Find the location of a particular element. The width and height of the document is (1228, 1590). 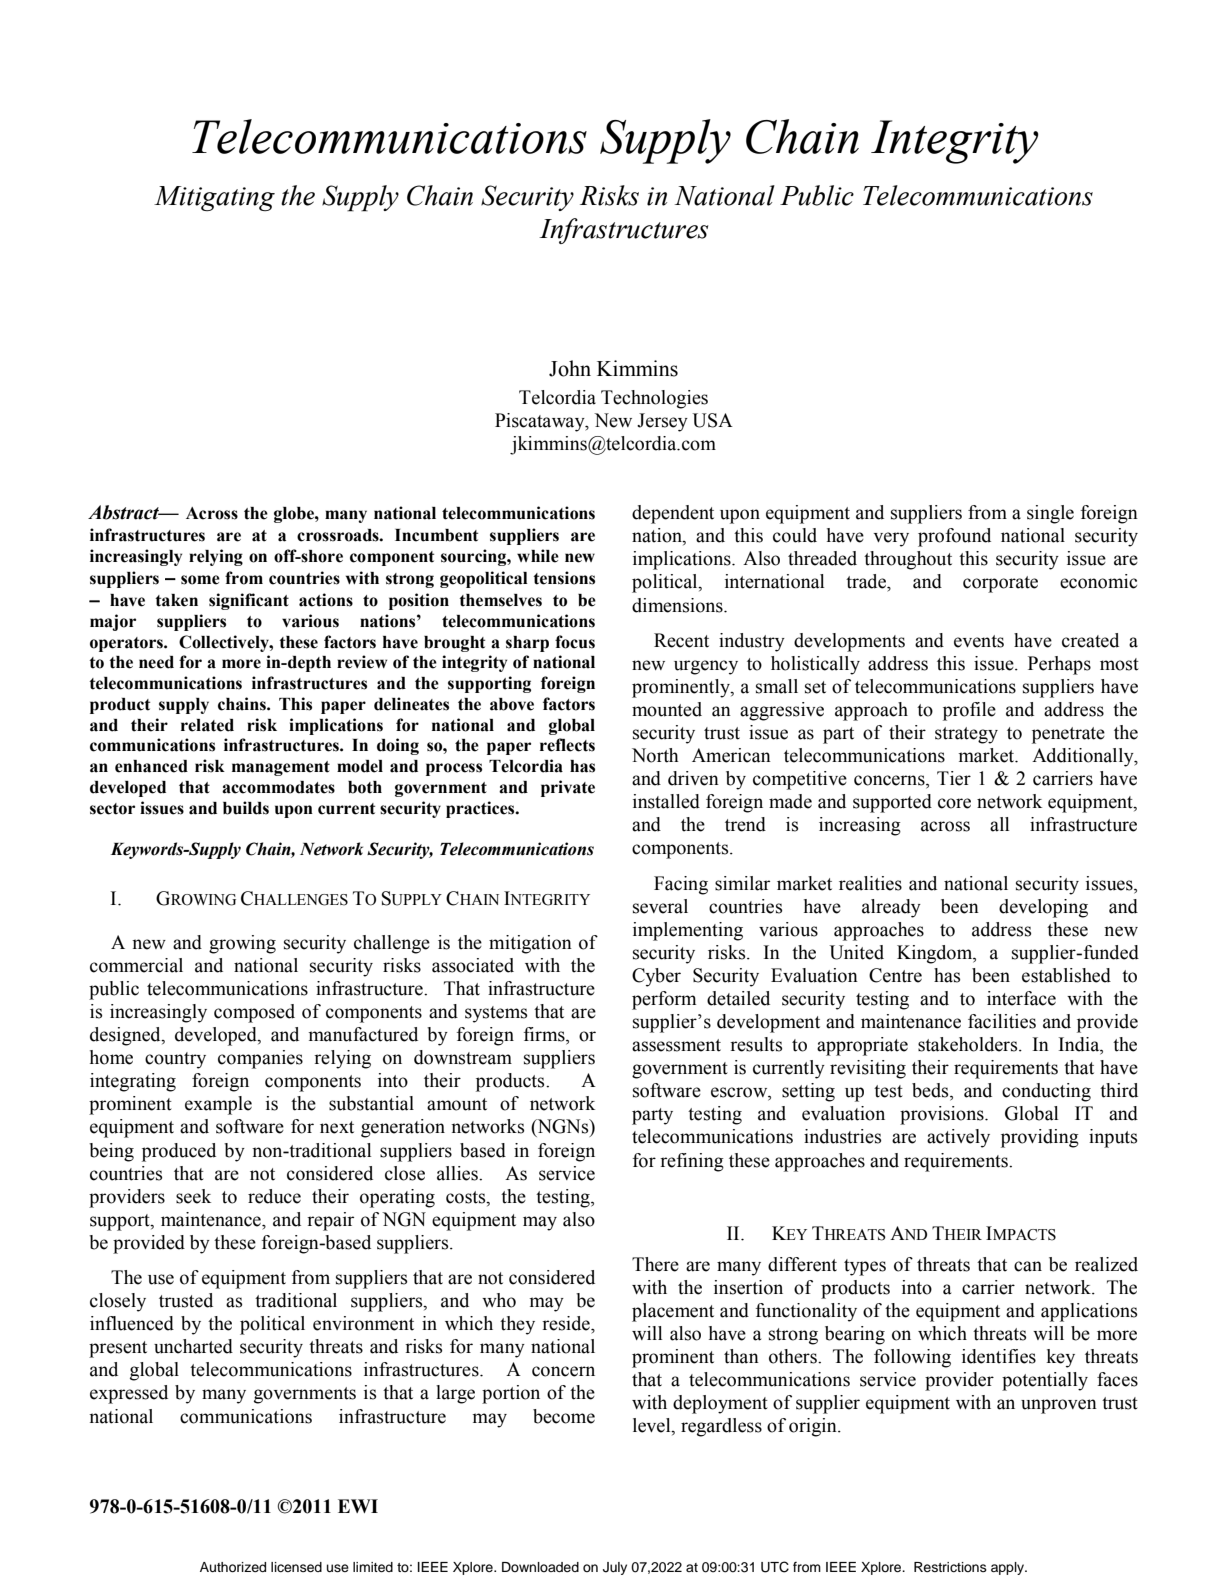

Authorized is located at coordinates (233, 1567).
